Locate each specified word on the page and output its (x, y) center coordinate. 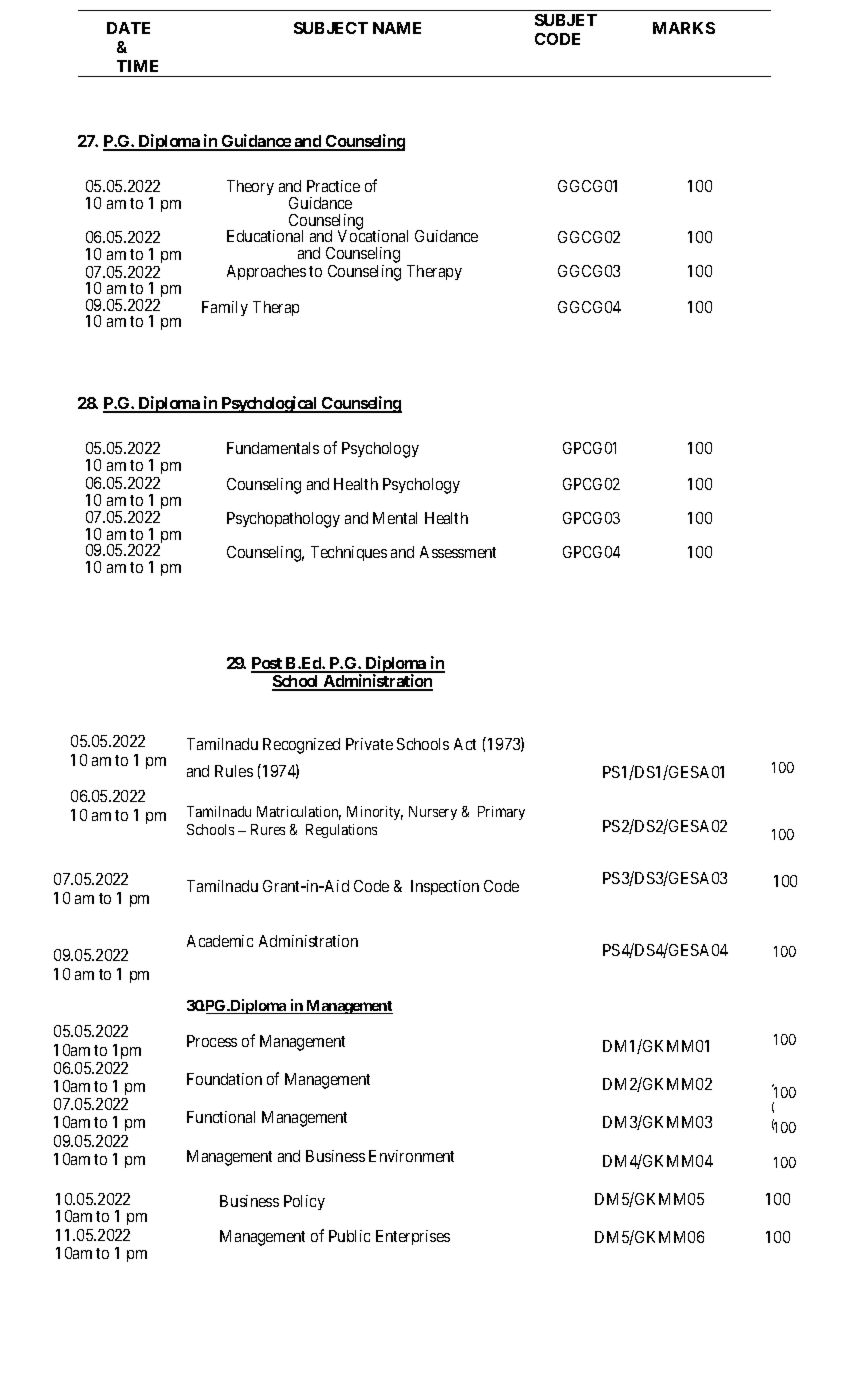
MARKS (684, 28)
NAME (397, 28)
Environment (411, 1156)
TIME (137, 66)
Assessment (458, 552)
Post (267, 664)
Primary (501, 813)
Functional (221, 1117)
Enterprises (413, 1237)
